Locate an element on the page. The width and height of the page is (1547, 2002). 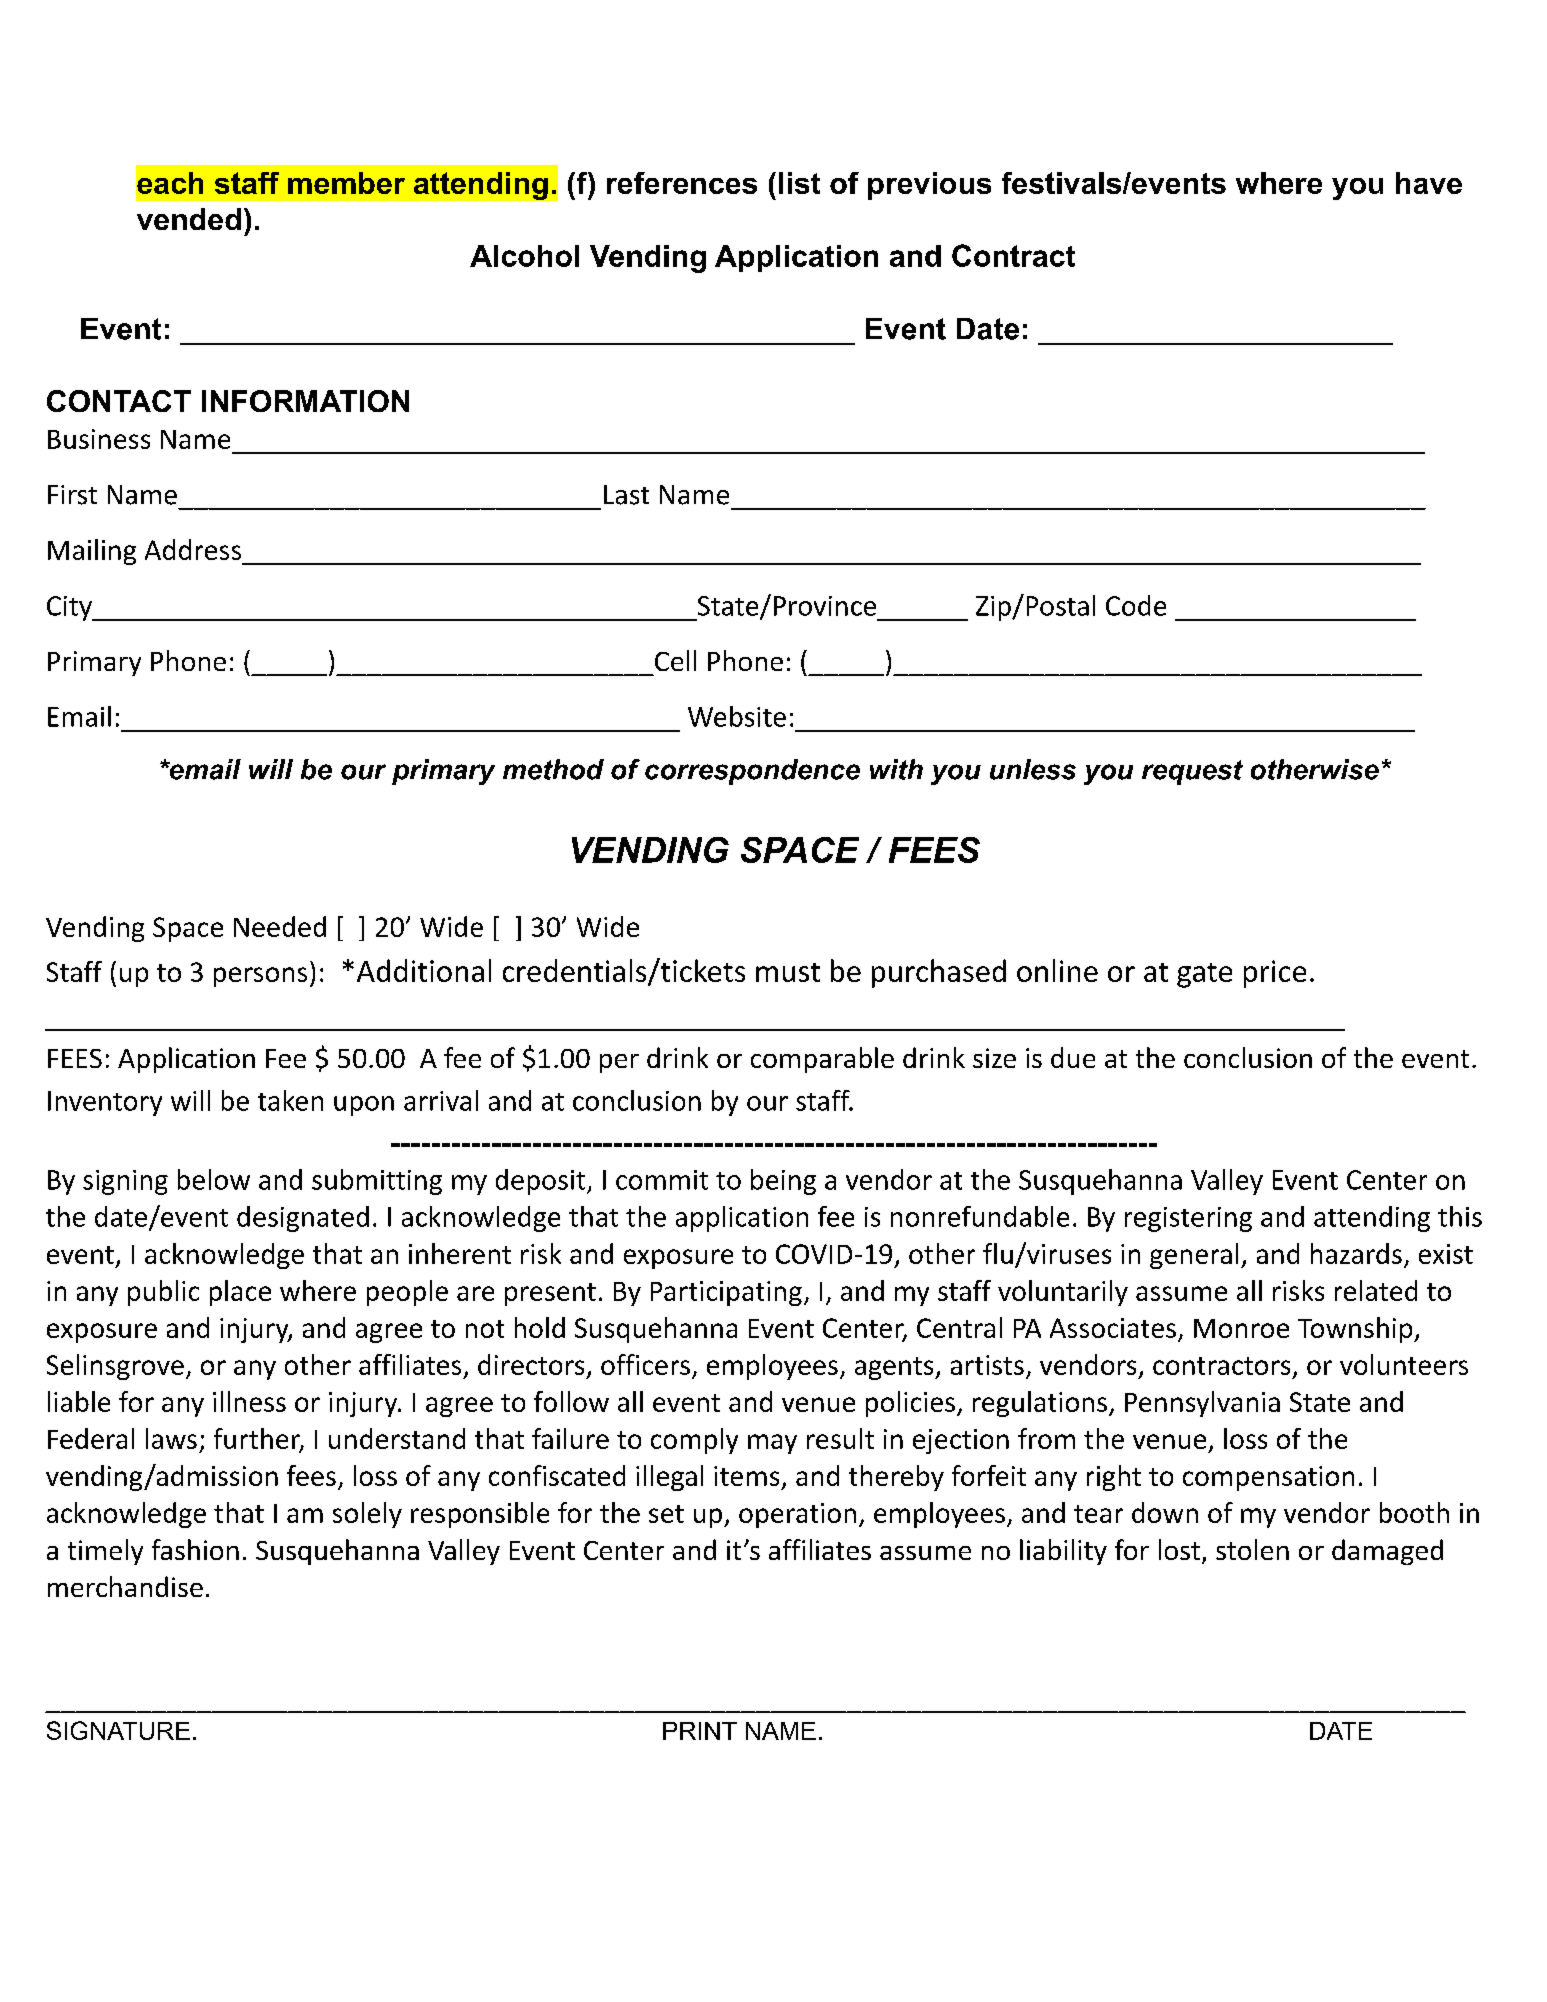
persons is located at coordinates (260, 977).
